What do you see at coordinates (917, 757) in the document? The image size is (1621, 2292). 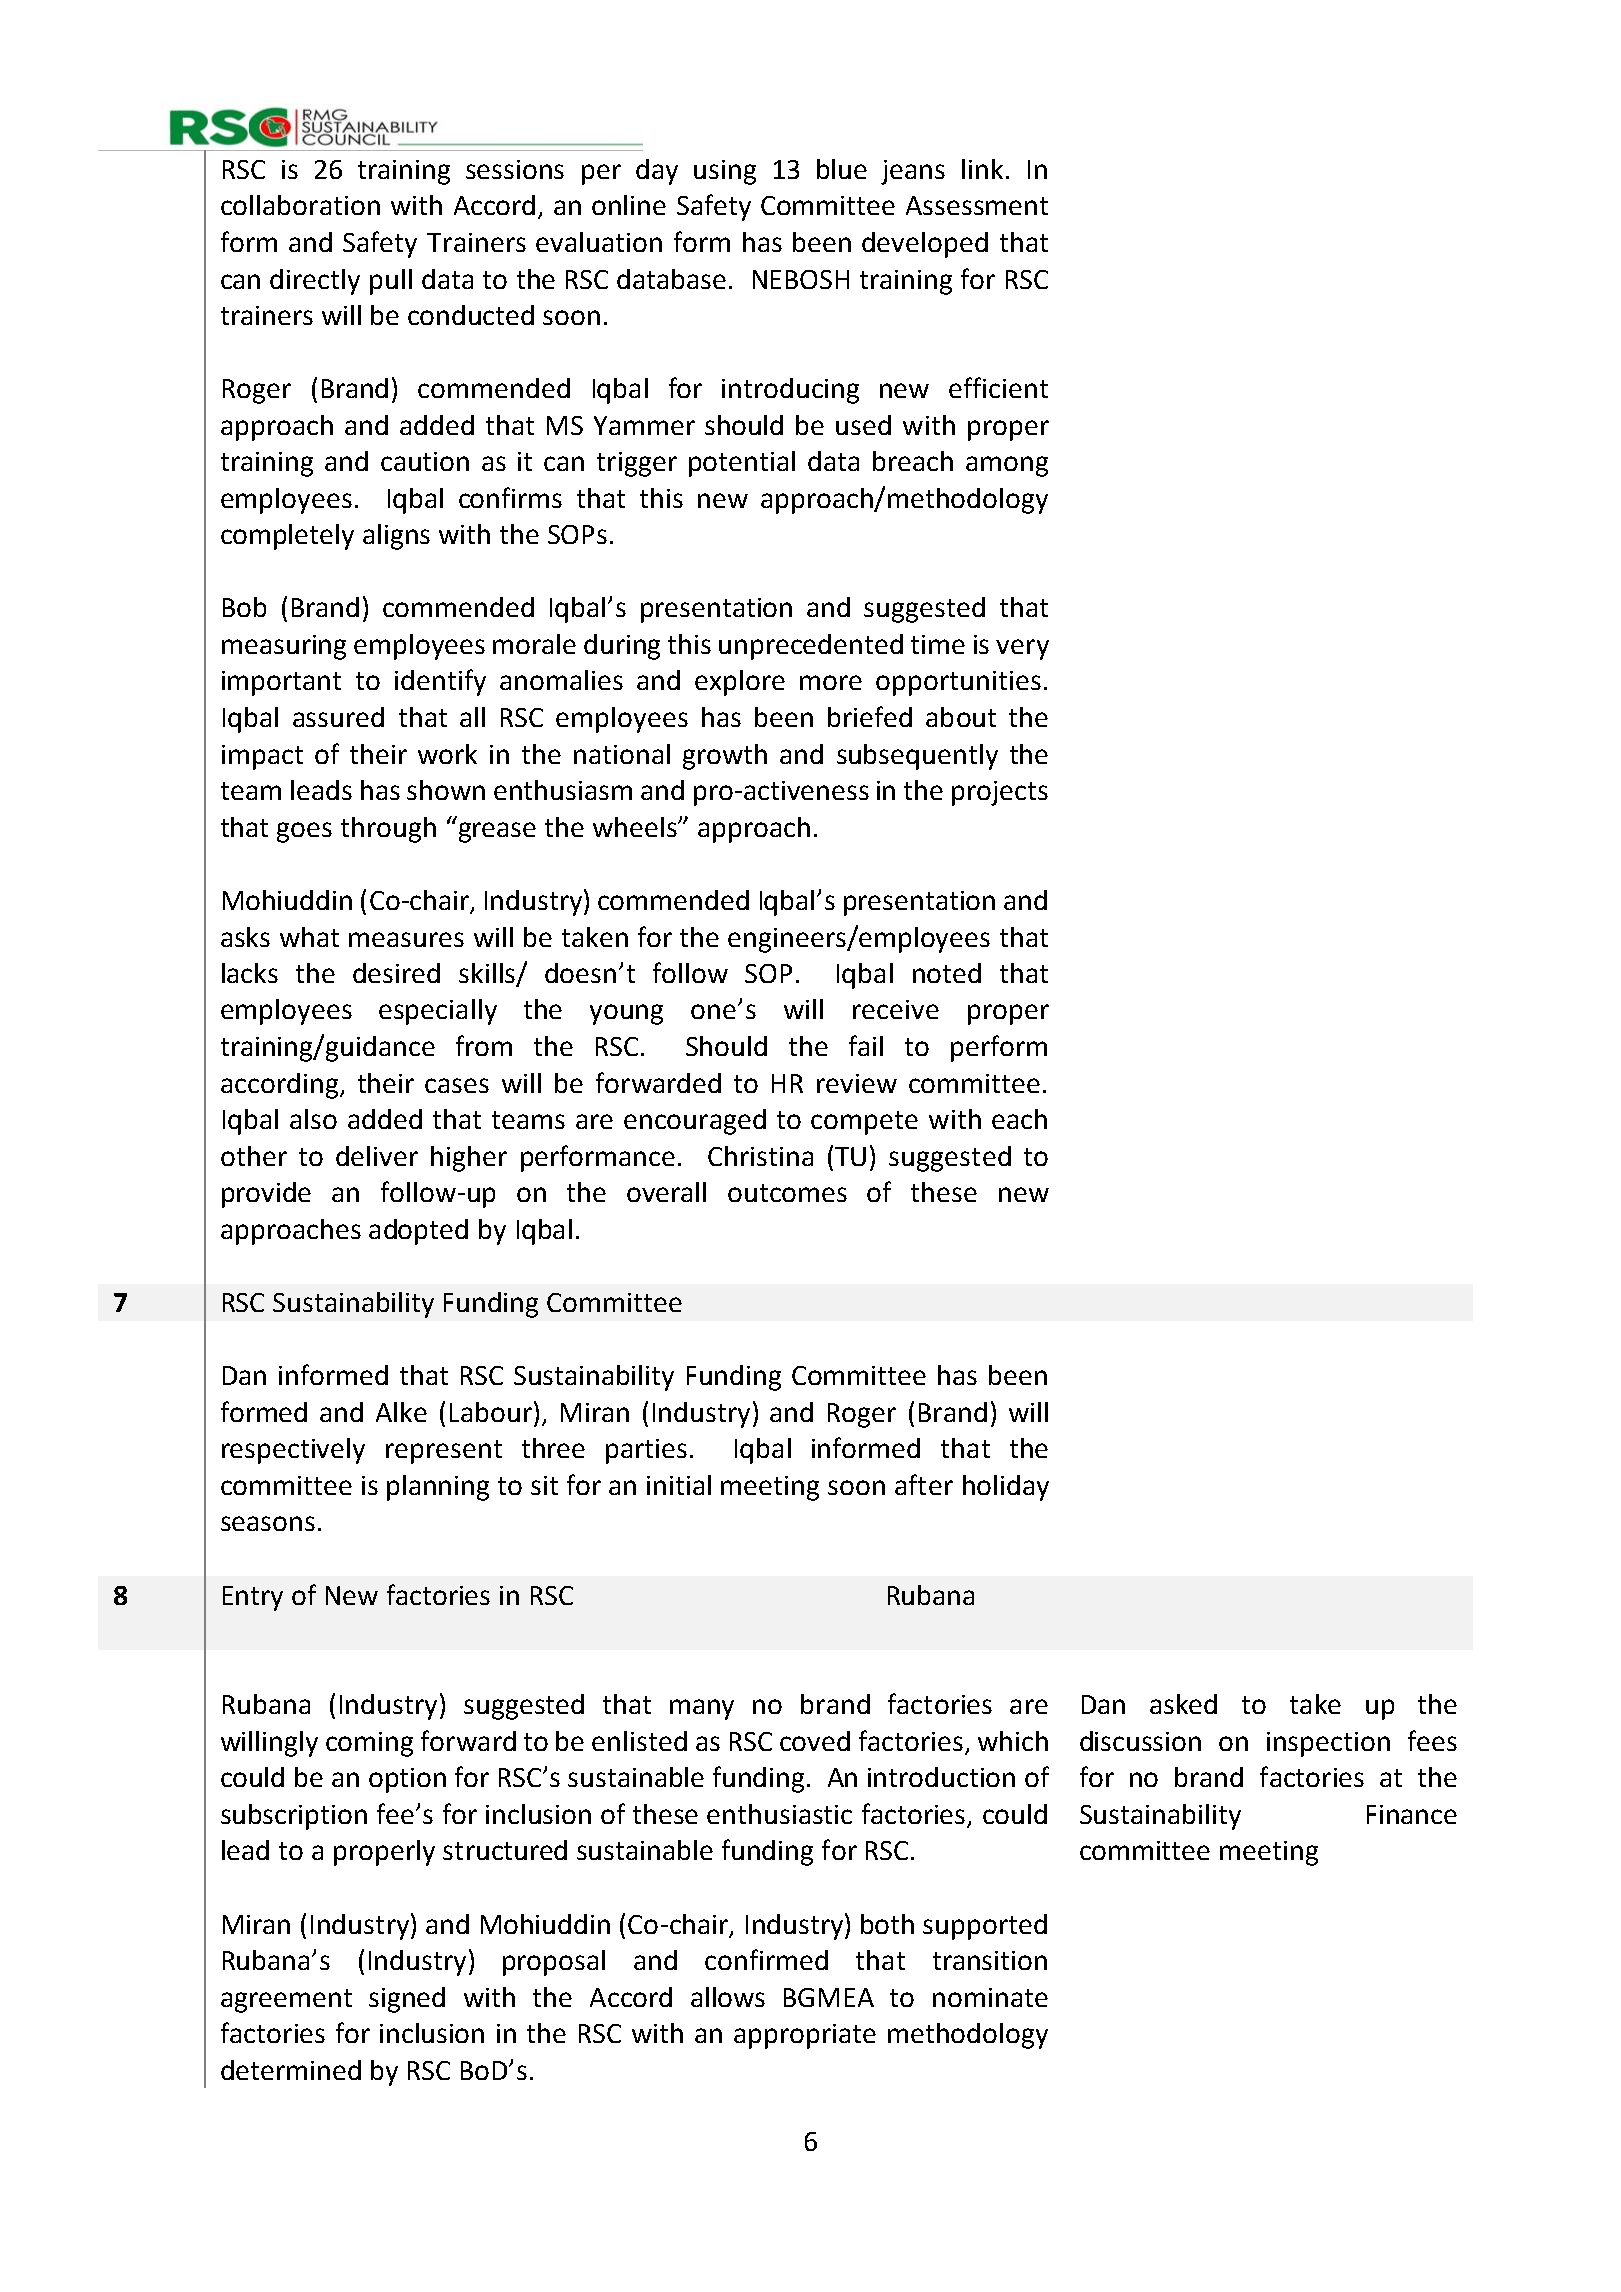 I see `subsequently` at bounding box center [917, 757].
